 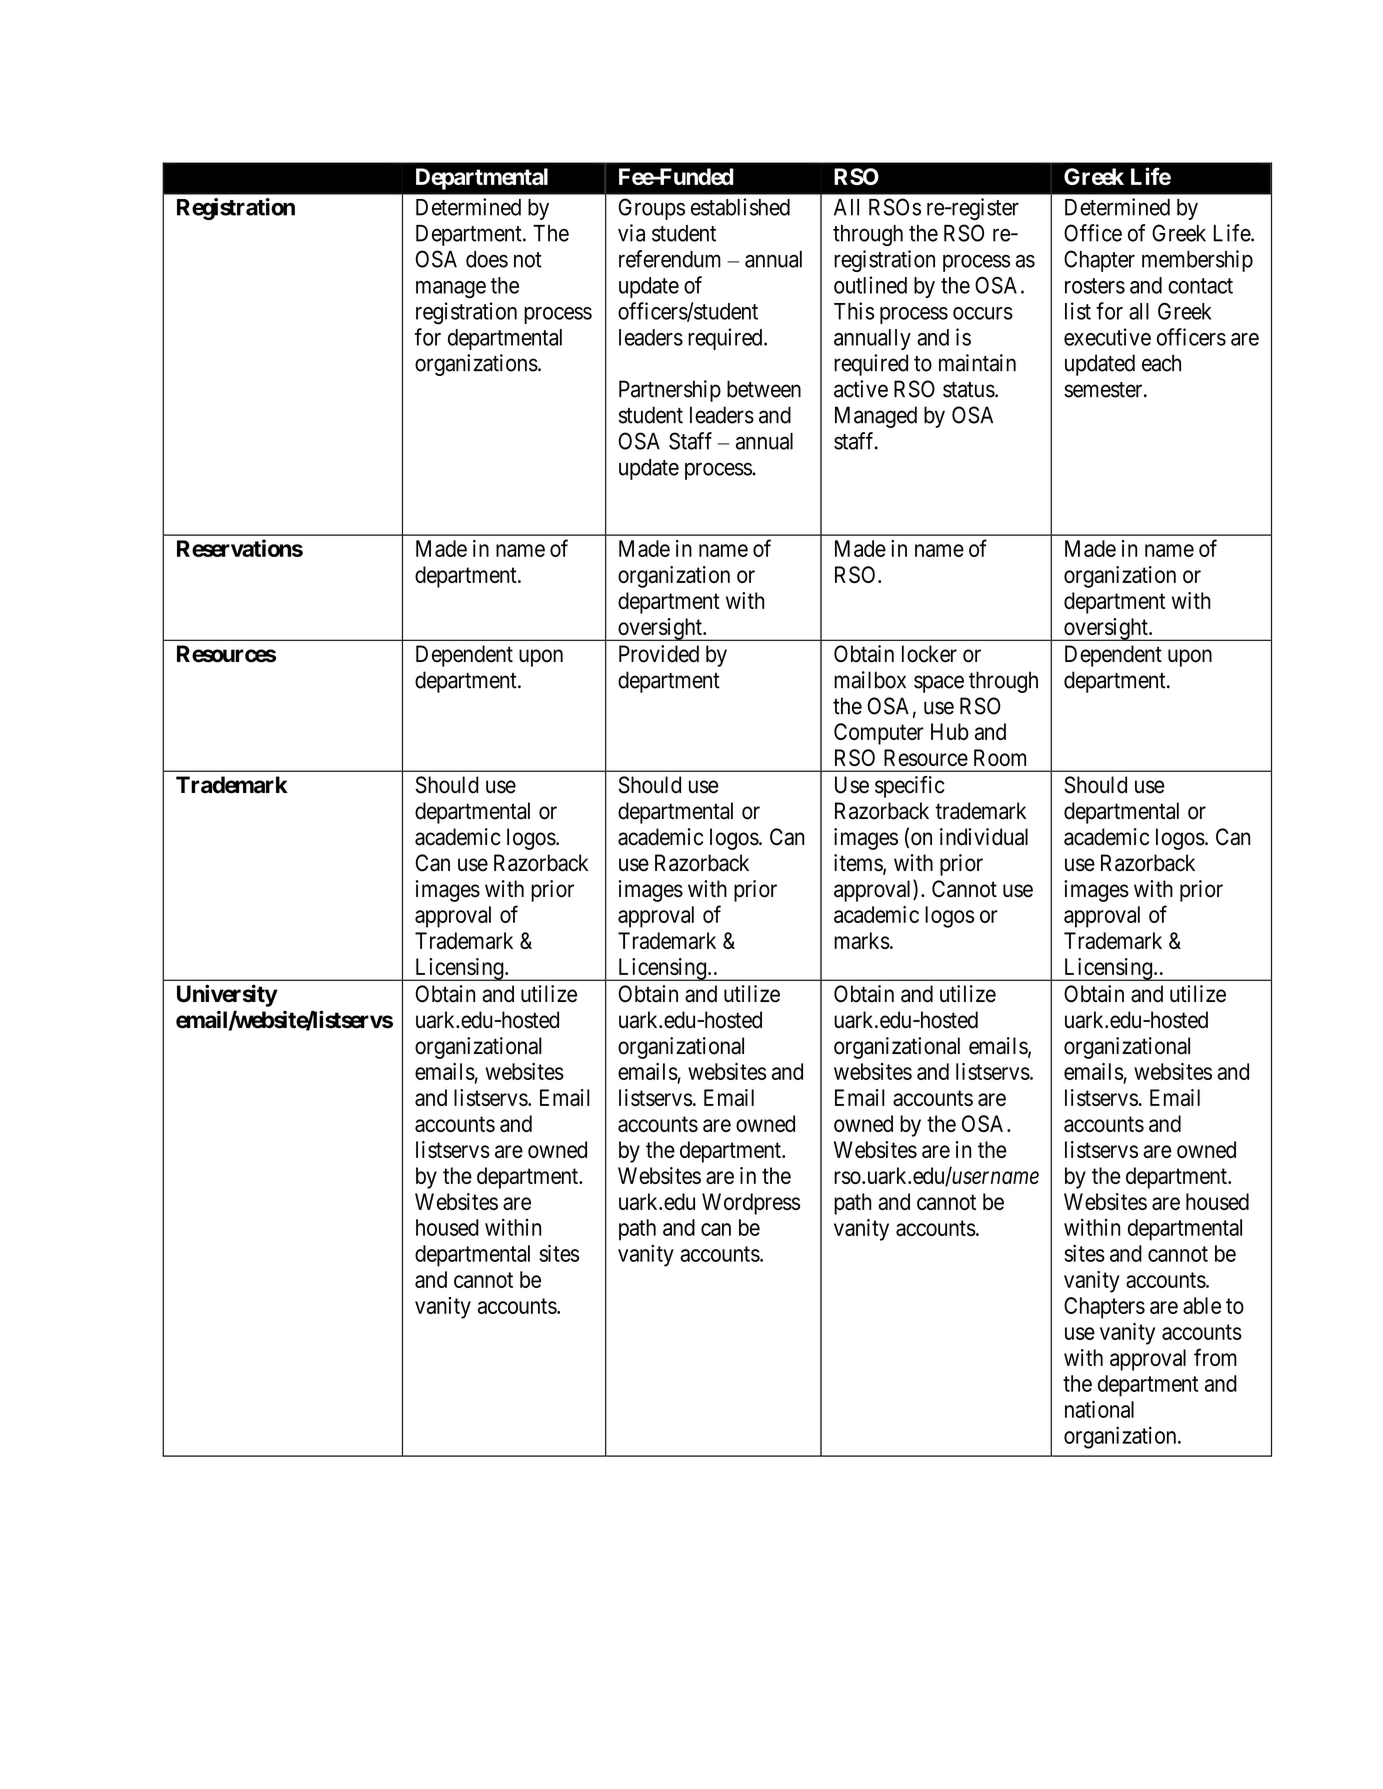 I want to click on able, so click(x=1202, y=1305).
